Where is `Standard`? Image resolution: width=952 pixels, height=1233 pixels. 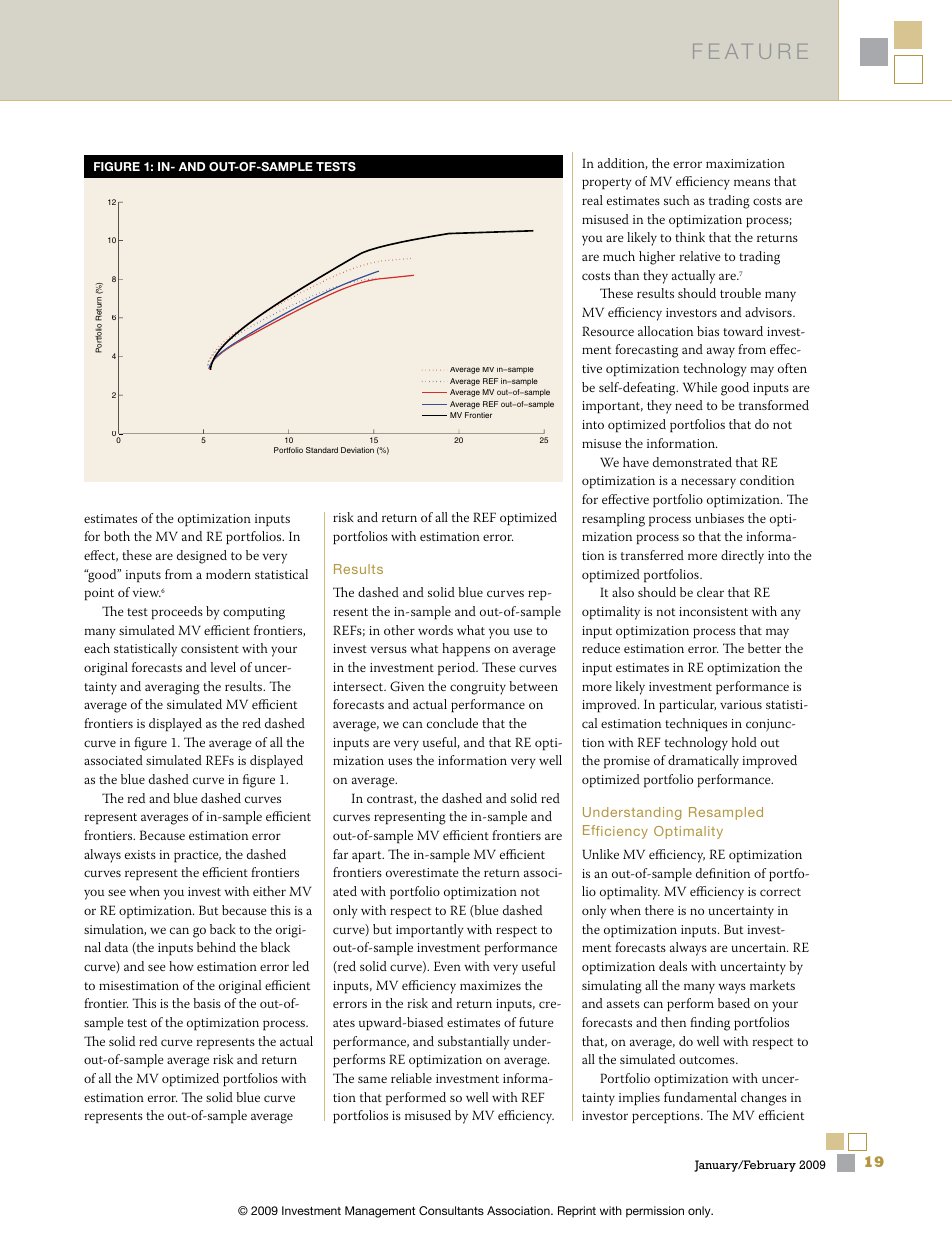 Standard is located at coordinates (322, 450).
